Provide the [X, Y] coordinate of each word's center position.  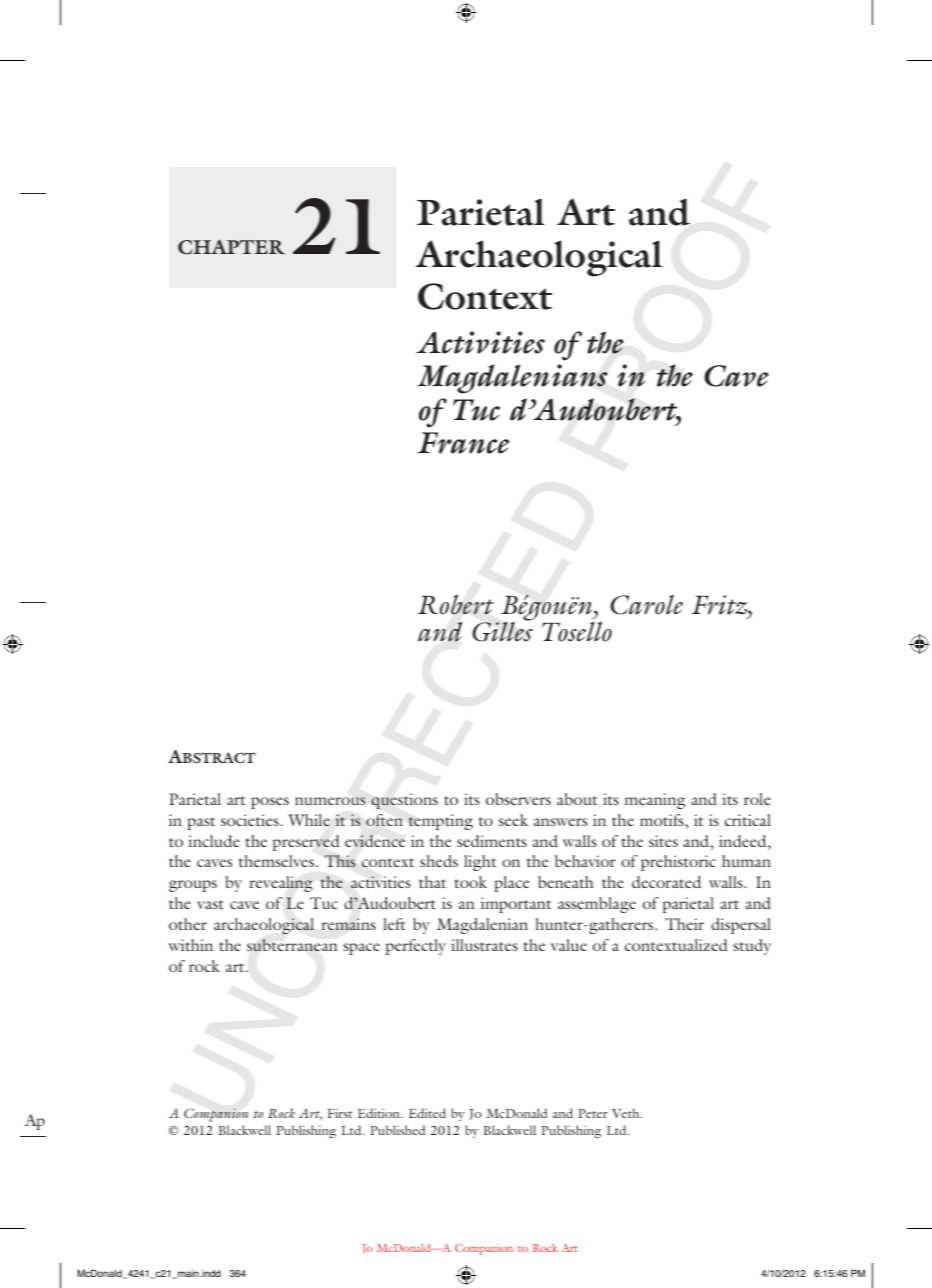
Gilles [502, 630]
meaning [655, 801]
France [463, 443]
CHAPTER [231, 247]
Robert [456, 605]
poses [270, 803]
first [339, 1113]
